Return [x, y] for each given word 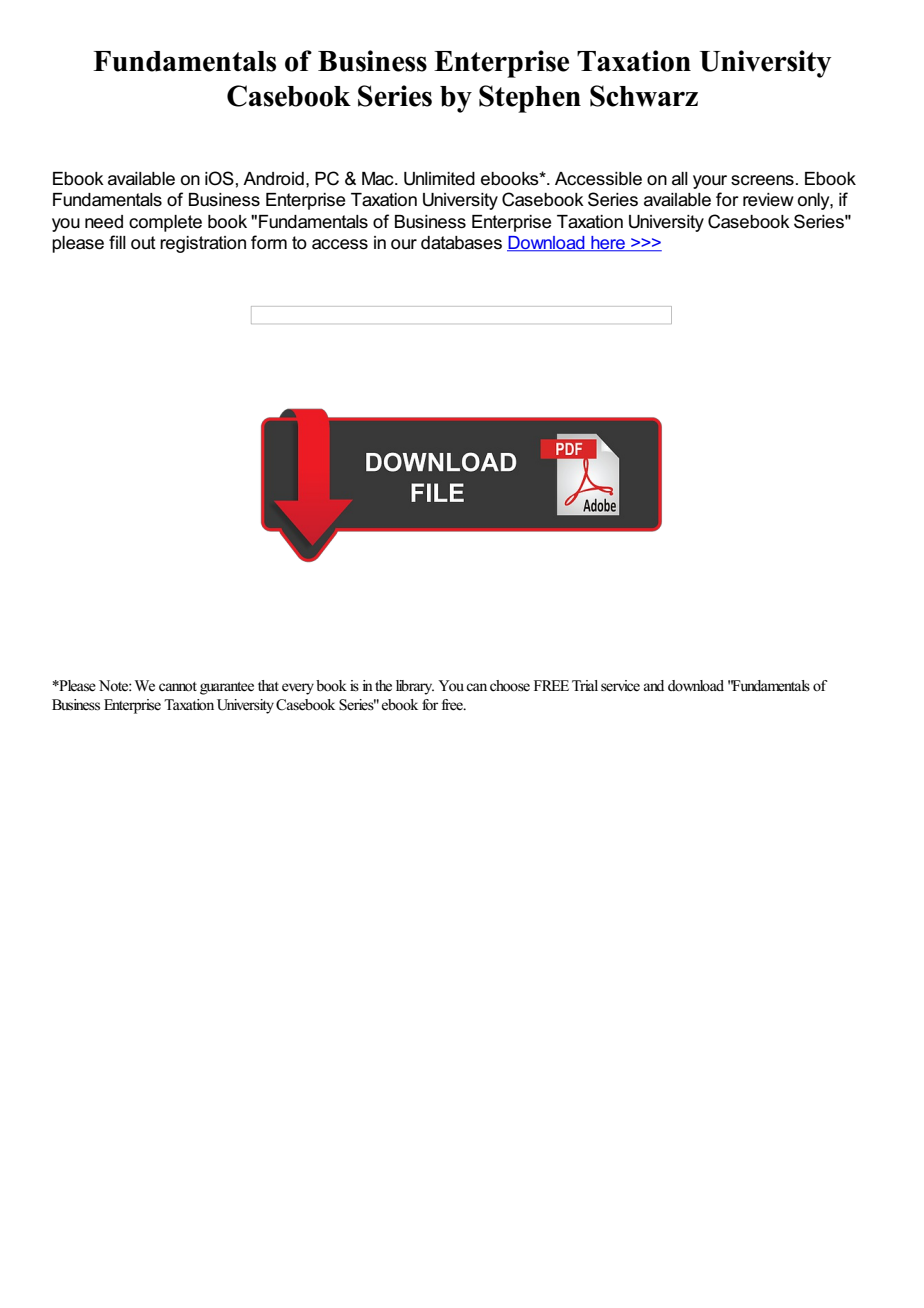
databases [461, 243]
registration [203, 244]
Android [273, 179]
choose [510, 686]
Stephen [530, 99]
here [608, 244]
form [269, 242]
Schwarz [644, 96]
